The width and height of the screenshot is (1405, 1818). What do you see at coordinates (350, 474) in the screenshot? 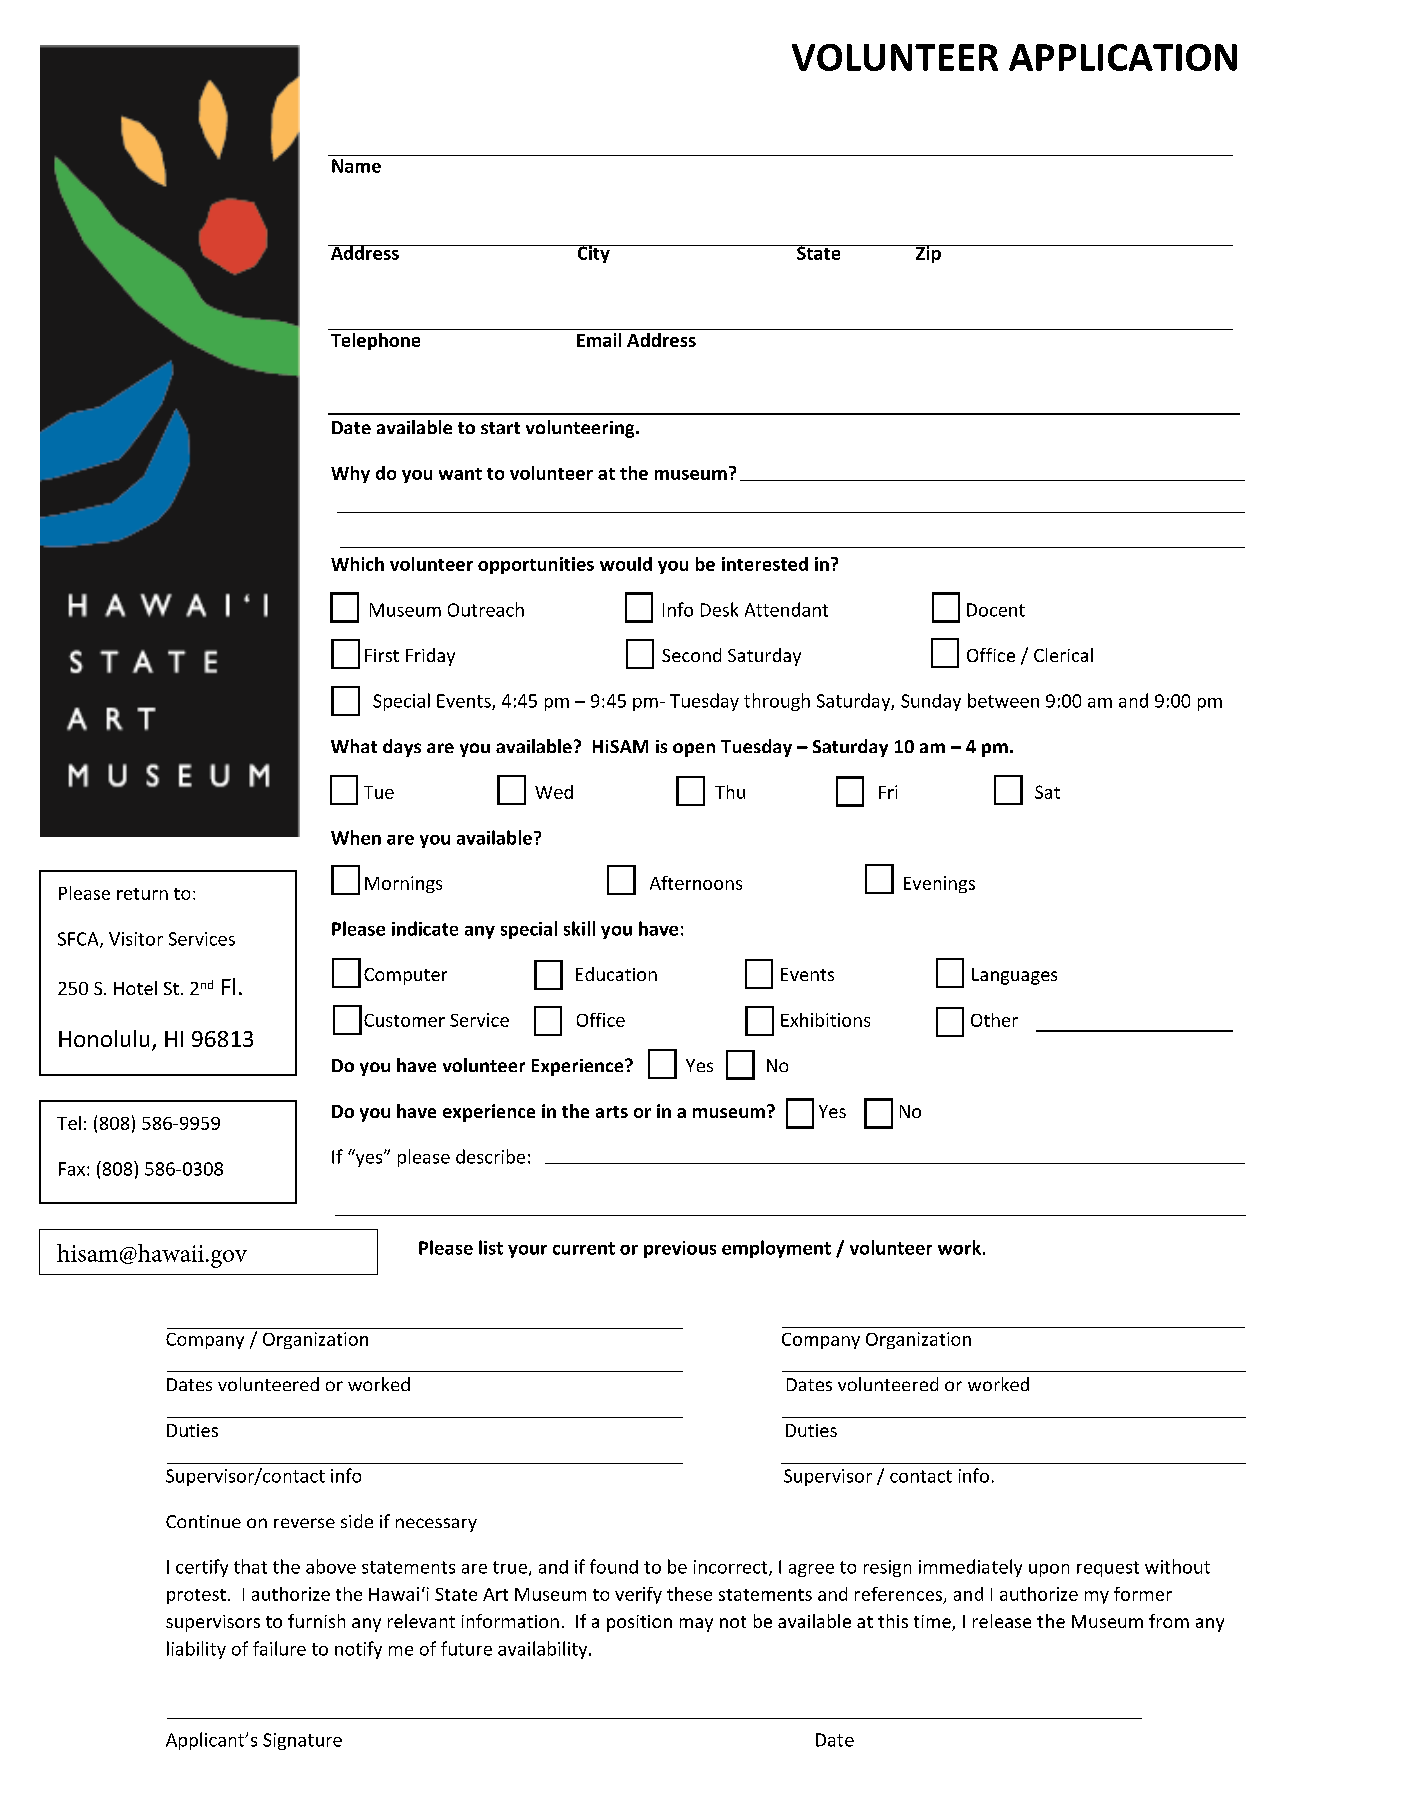
I see `Why` at bounding box center [350, 474].
